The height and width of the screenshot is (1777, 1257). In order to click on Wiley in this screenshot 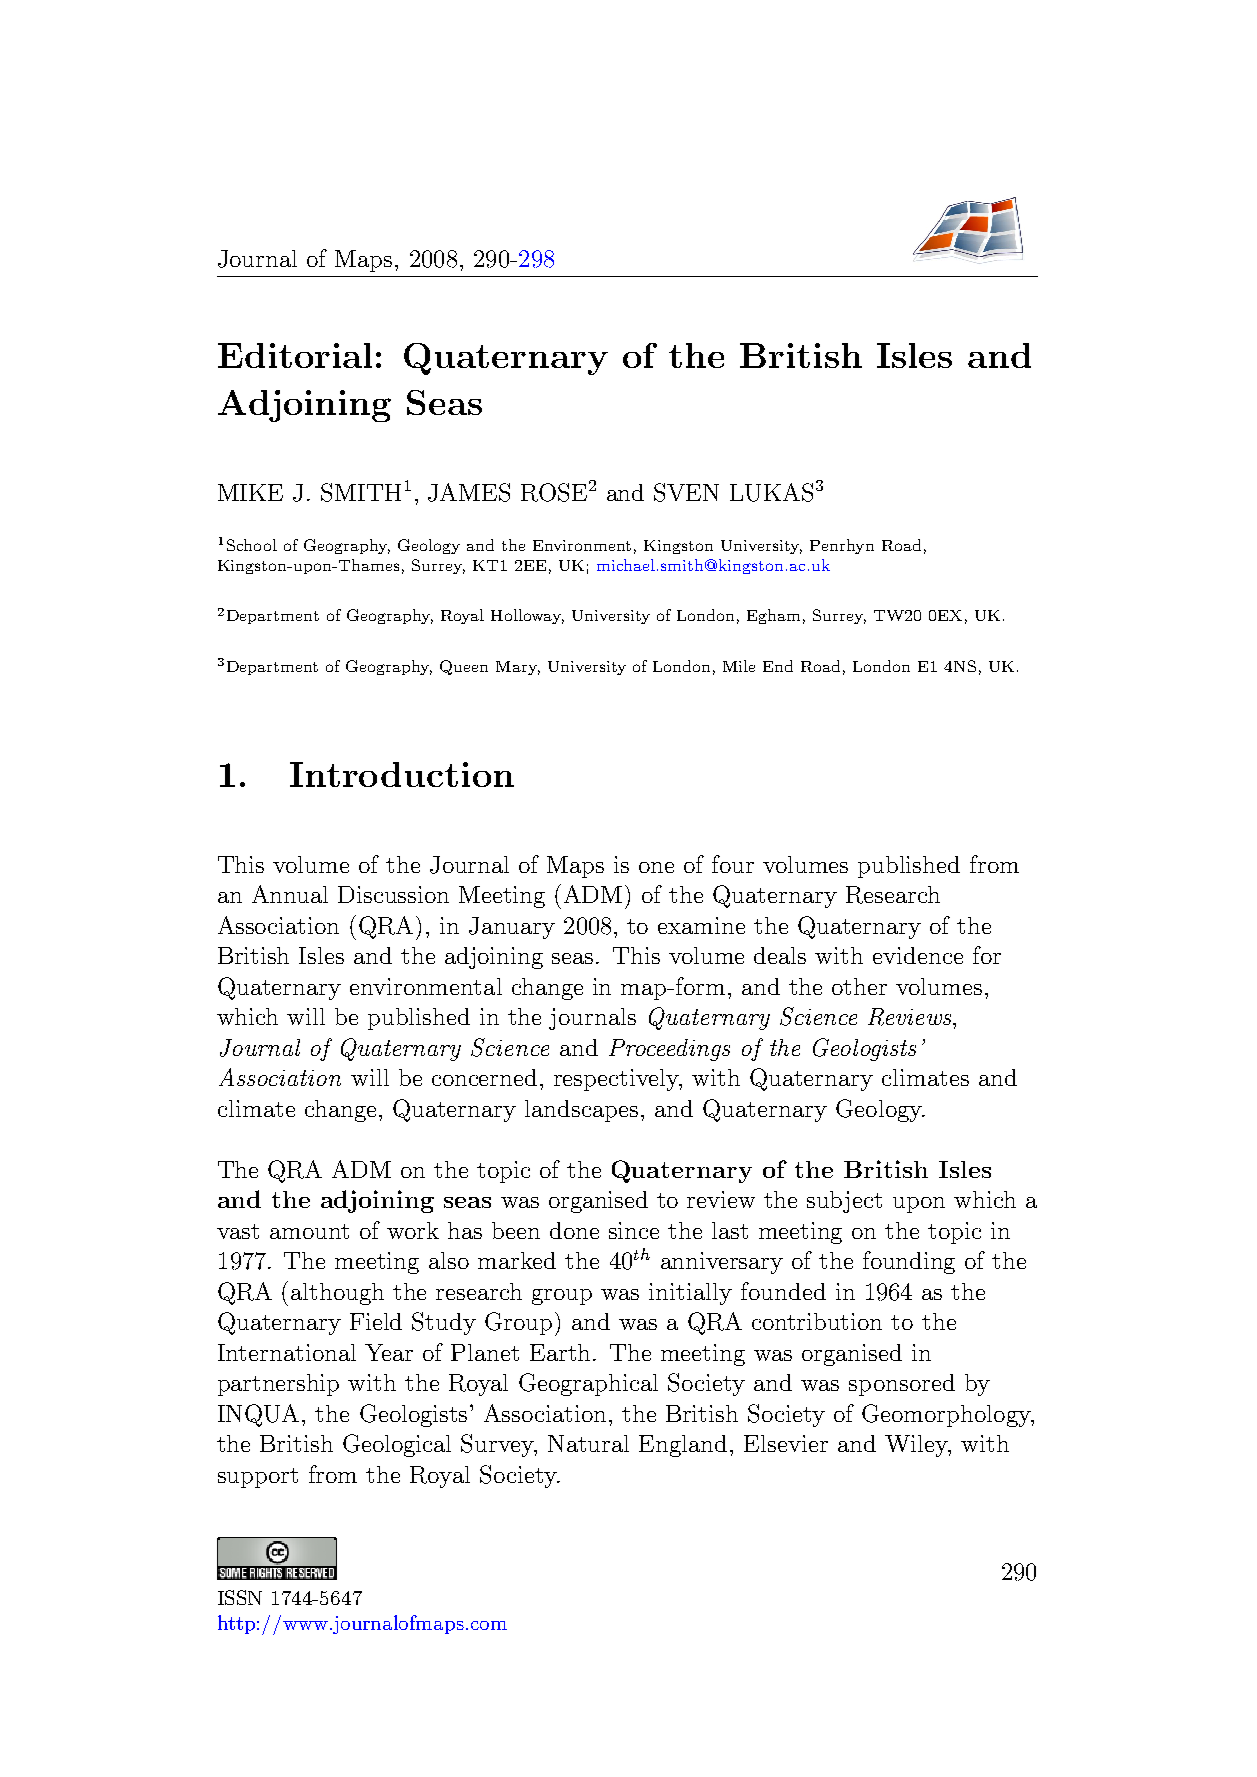, I will do `click(917, 1446)`.
